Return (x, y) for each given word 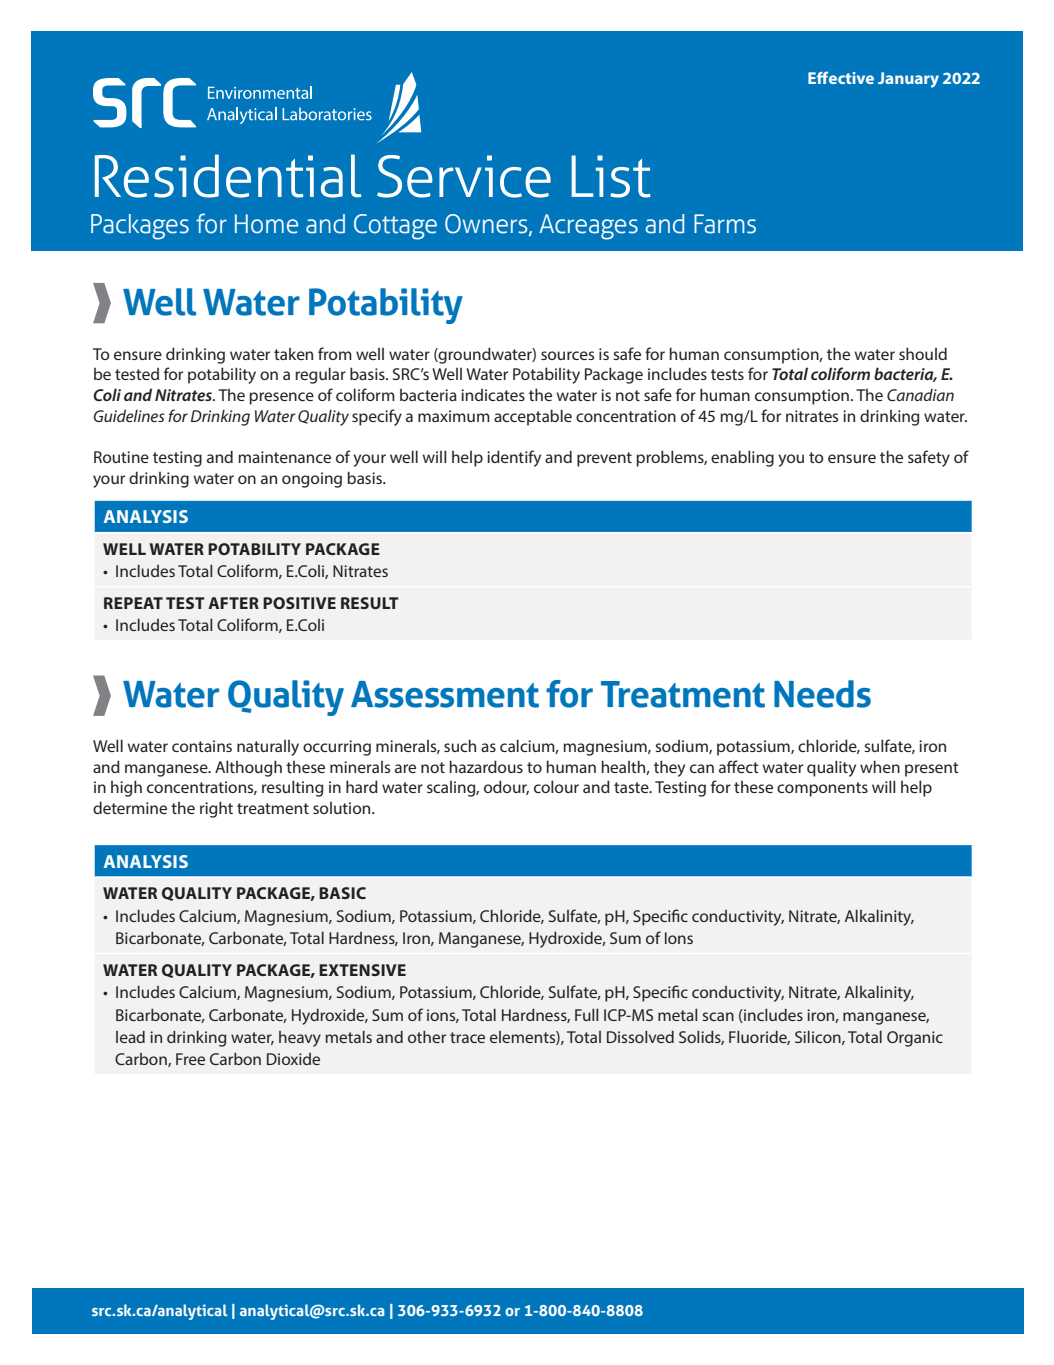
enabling (742, 458)
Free (190, 1059)
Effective (841, 77)
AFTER (233, 603)
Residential (228, 176)
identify (514, 458)
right (216, 809)
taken (293, 354)
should (923, 353)
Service (464, 176)
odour (506, 787)
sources (567, 355)
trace (467, 1037)
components (822, 789)
